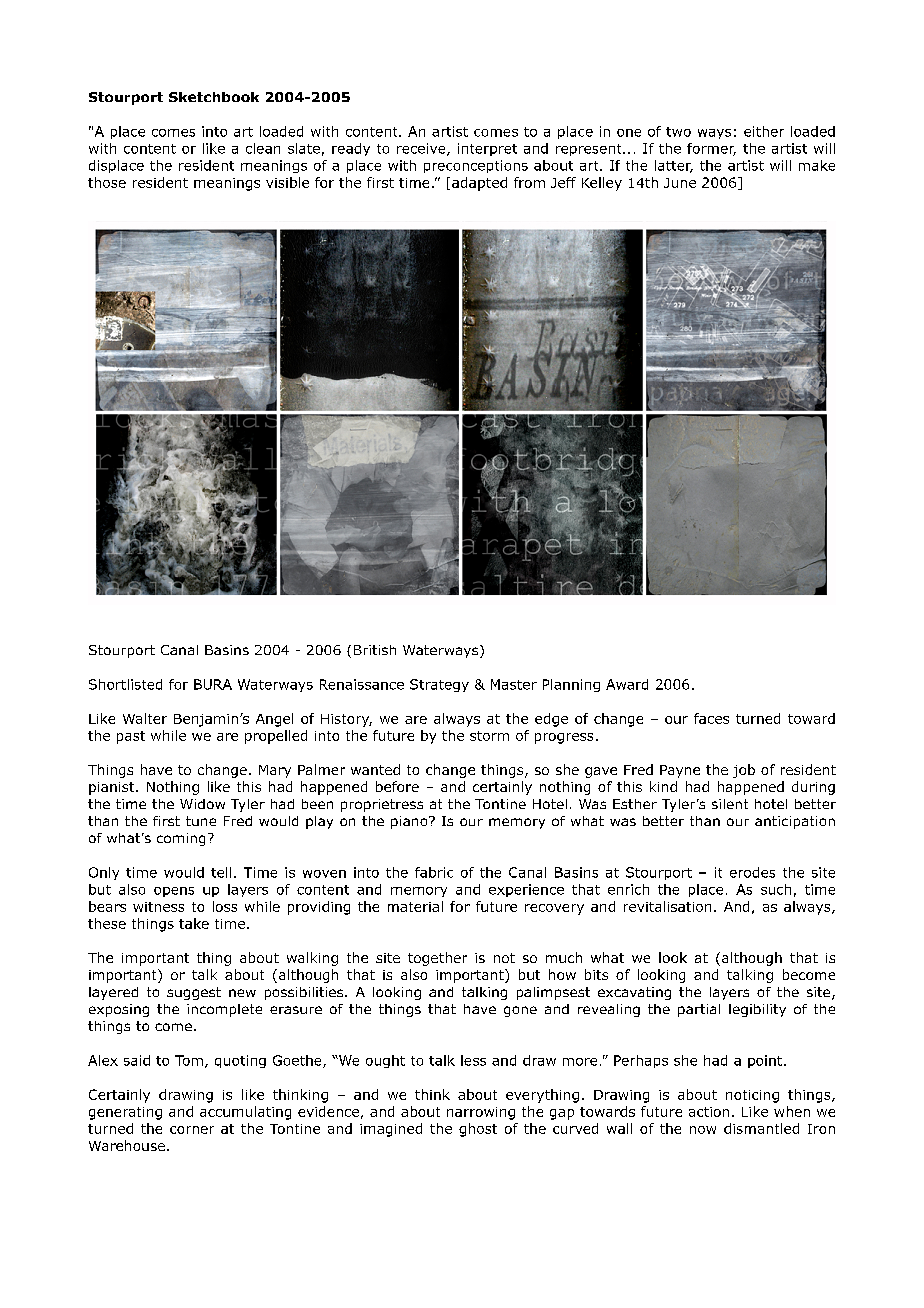 This screenshot has height=1308, width=924. Describe the element at coordinates (192, 1130) in the screenshot. I see `corner` at that location.
